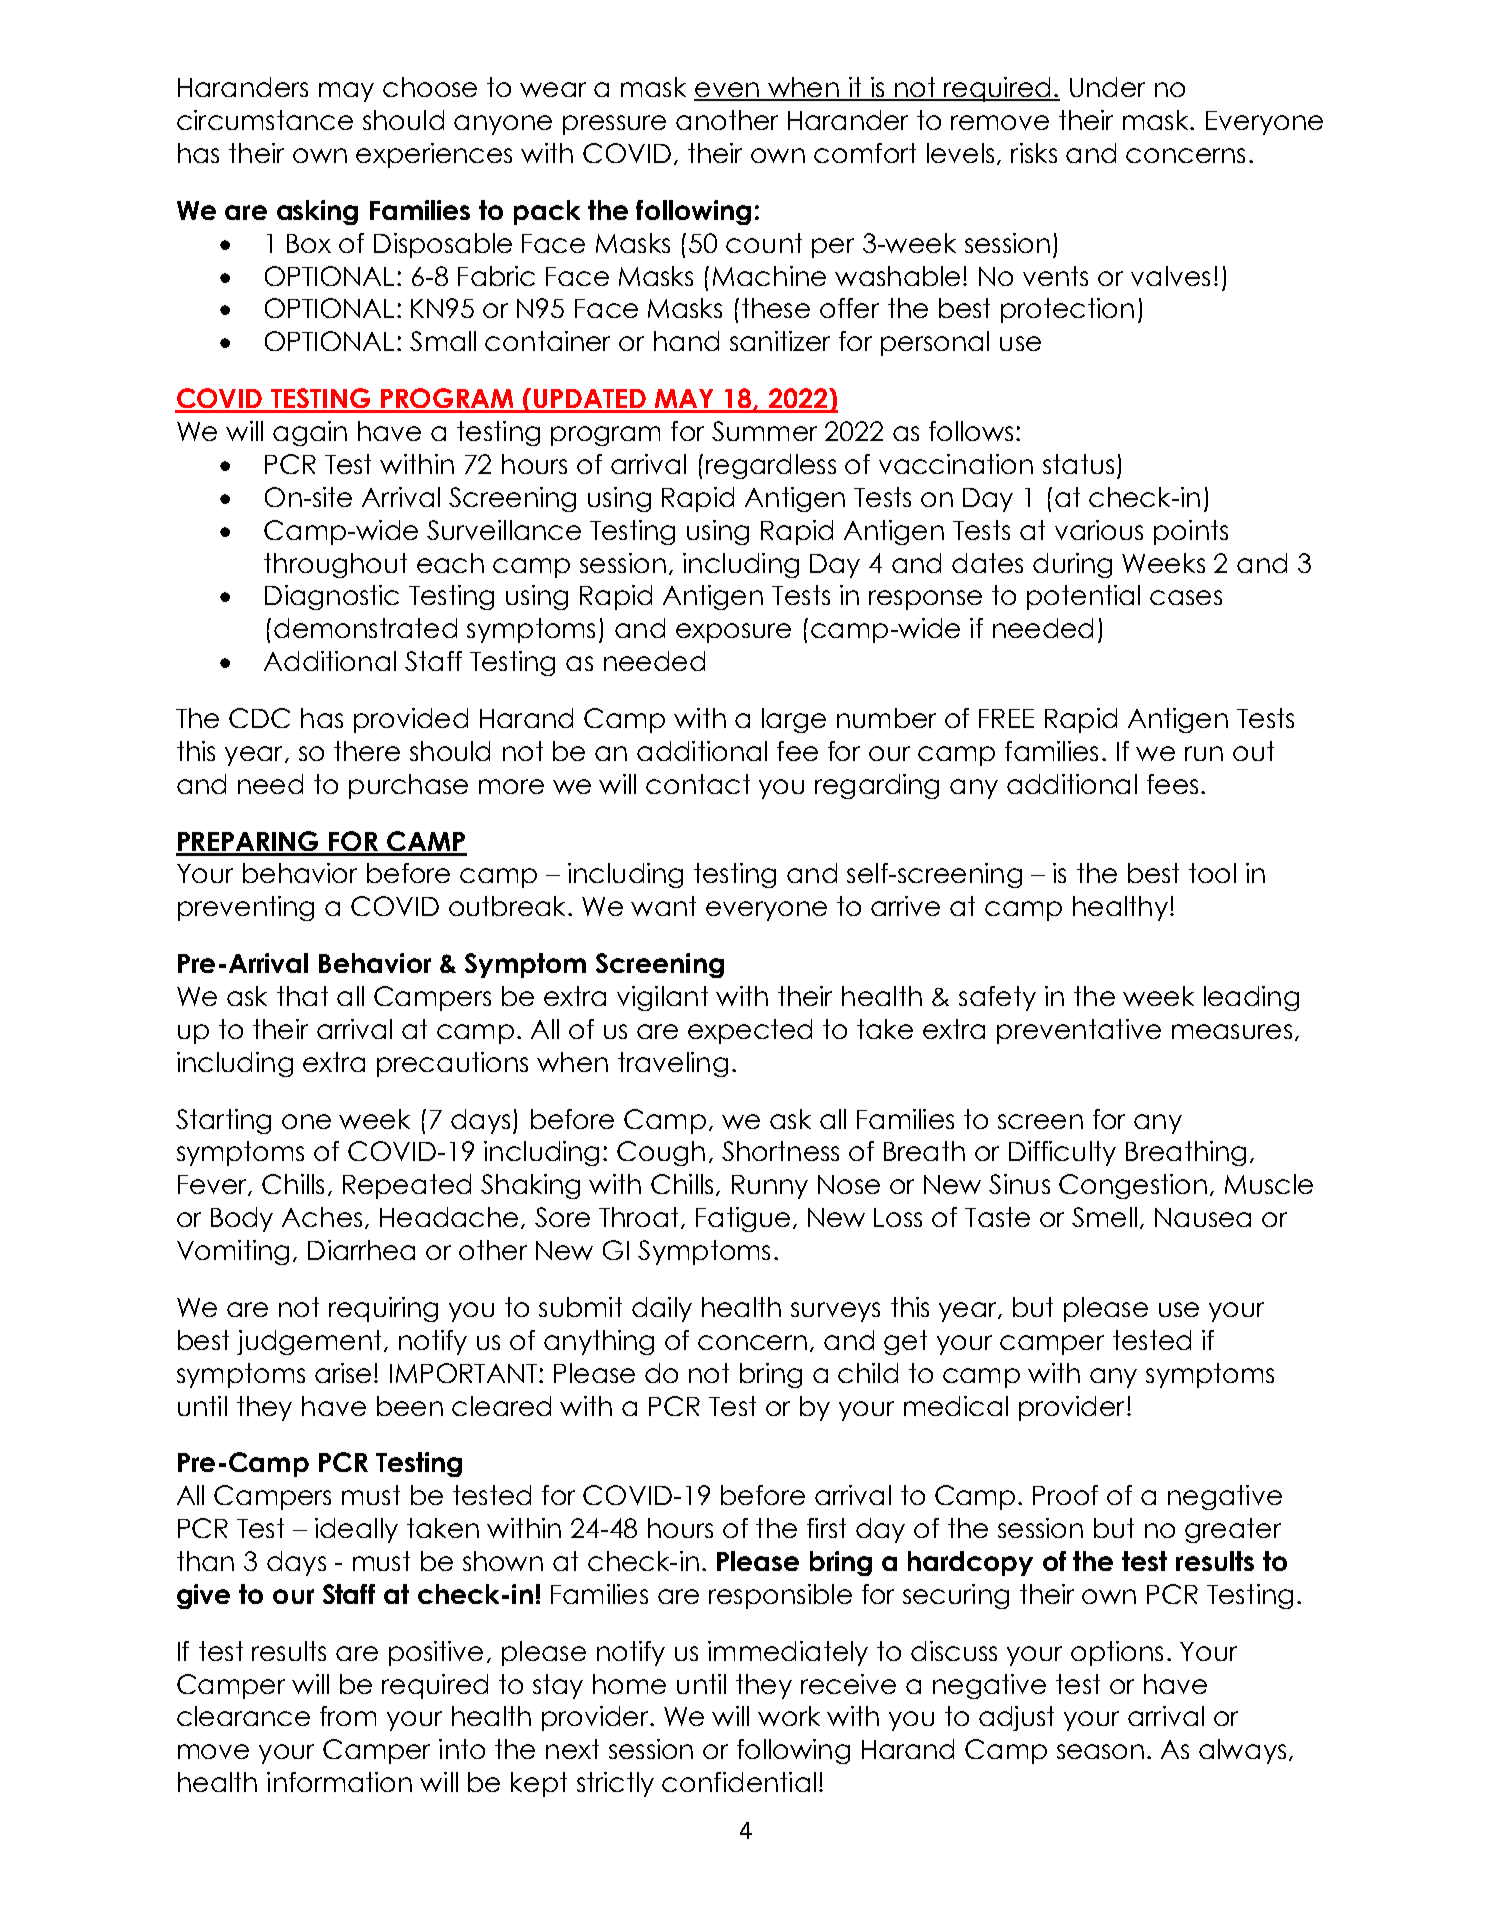 Image resolution: width=1492 pixels, height=1931 pixels. What do you see at coordinates (343, 1373) in the screenshot?
I see `arise` at bounding box center [343, 1373].
